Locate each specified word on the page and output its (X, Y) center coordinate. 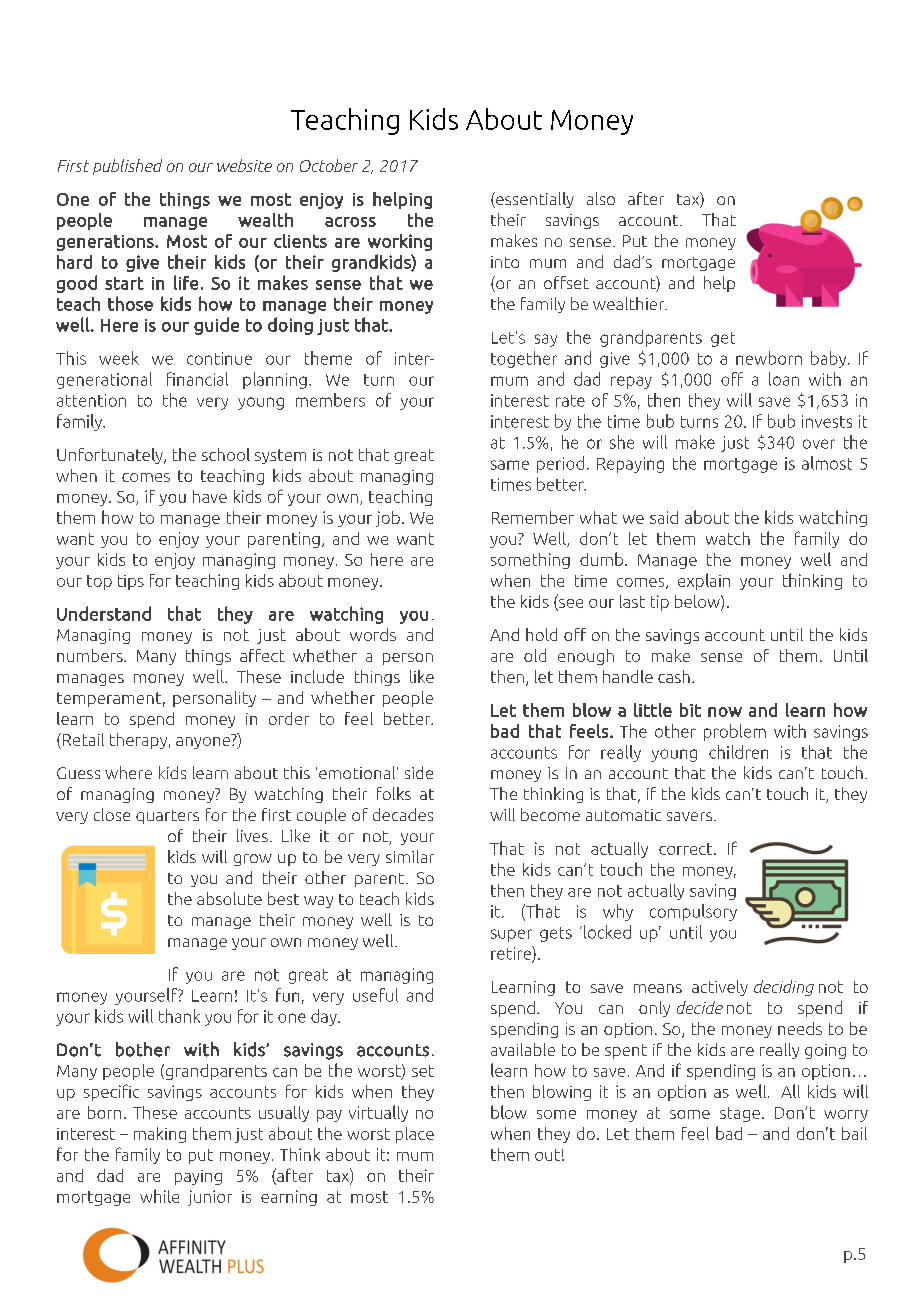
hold (541, 634)
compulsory (693, 912)
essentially (534, 200)
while (159, 1196)
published (127, 167)
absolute (229, 898)
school (226, 454)
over (819, 444)
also (601, 198)
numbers (91, 655)
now (725, 712)
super (511, 935)
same (510, 465)
